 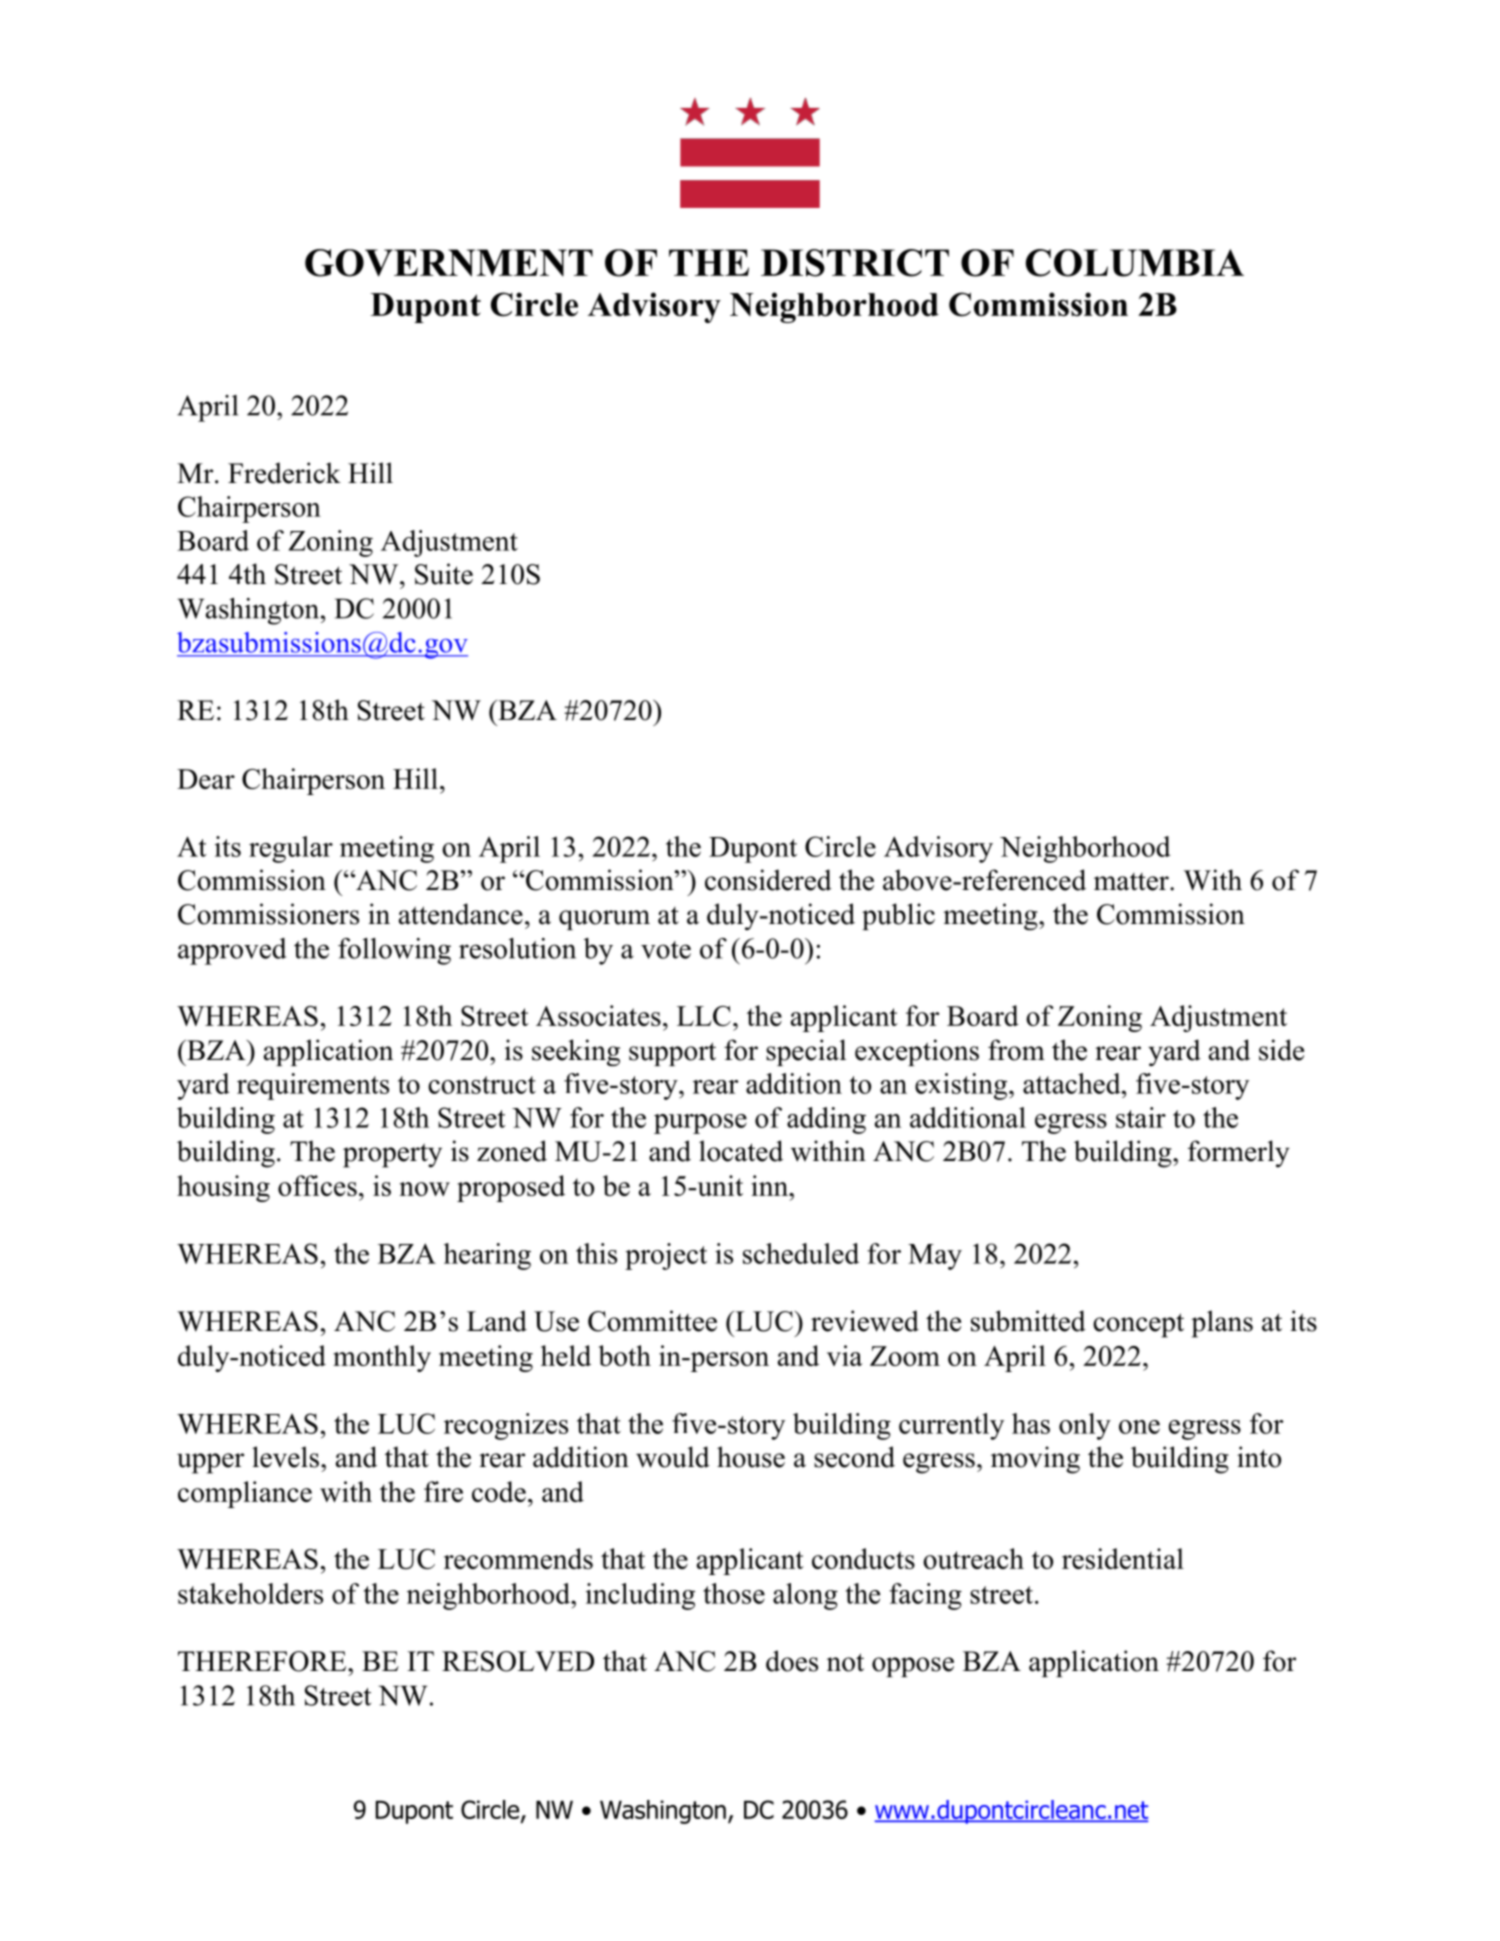 What do you see at coordinates (1135, 263) in the screenshot?
I see `COLUMBIA` at bounding box center [1135, 263].
